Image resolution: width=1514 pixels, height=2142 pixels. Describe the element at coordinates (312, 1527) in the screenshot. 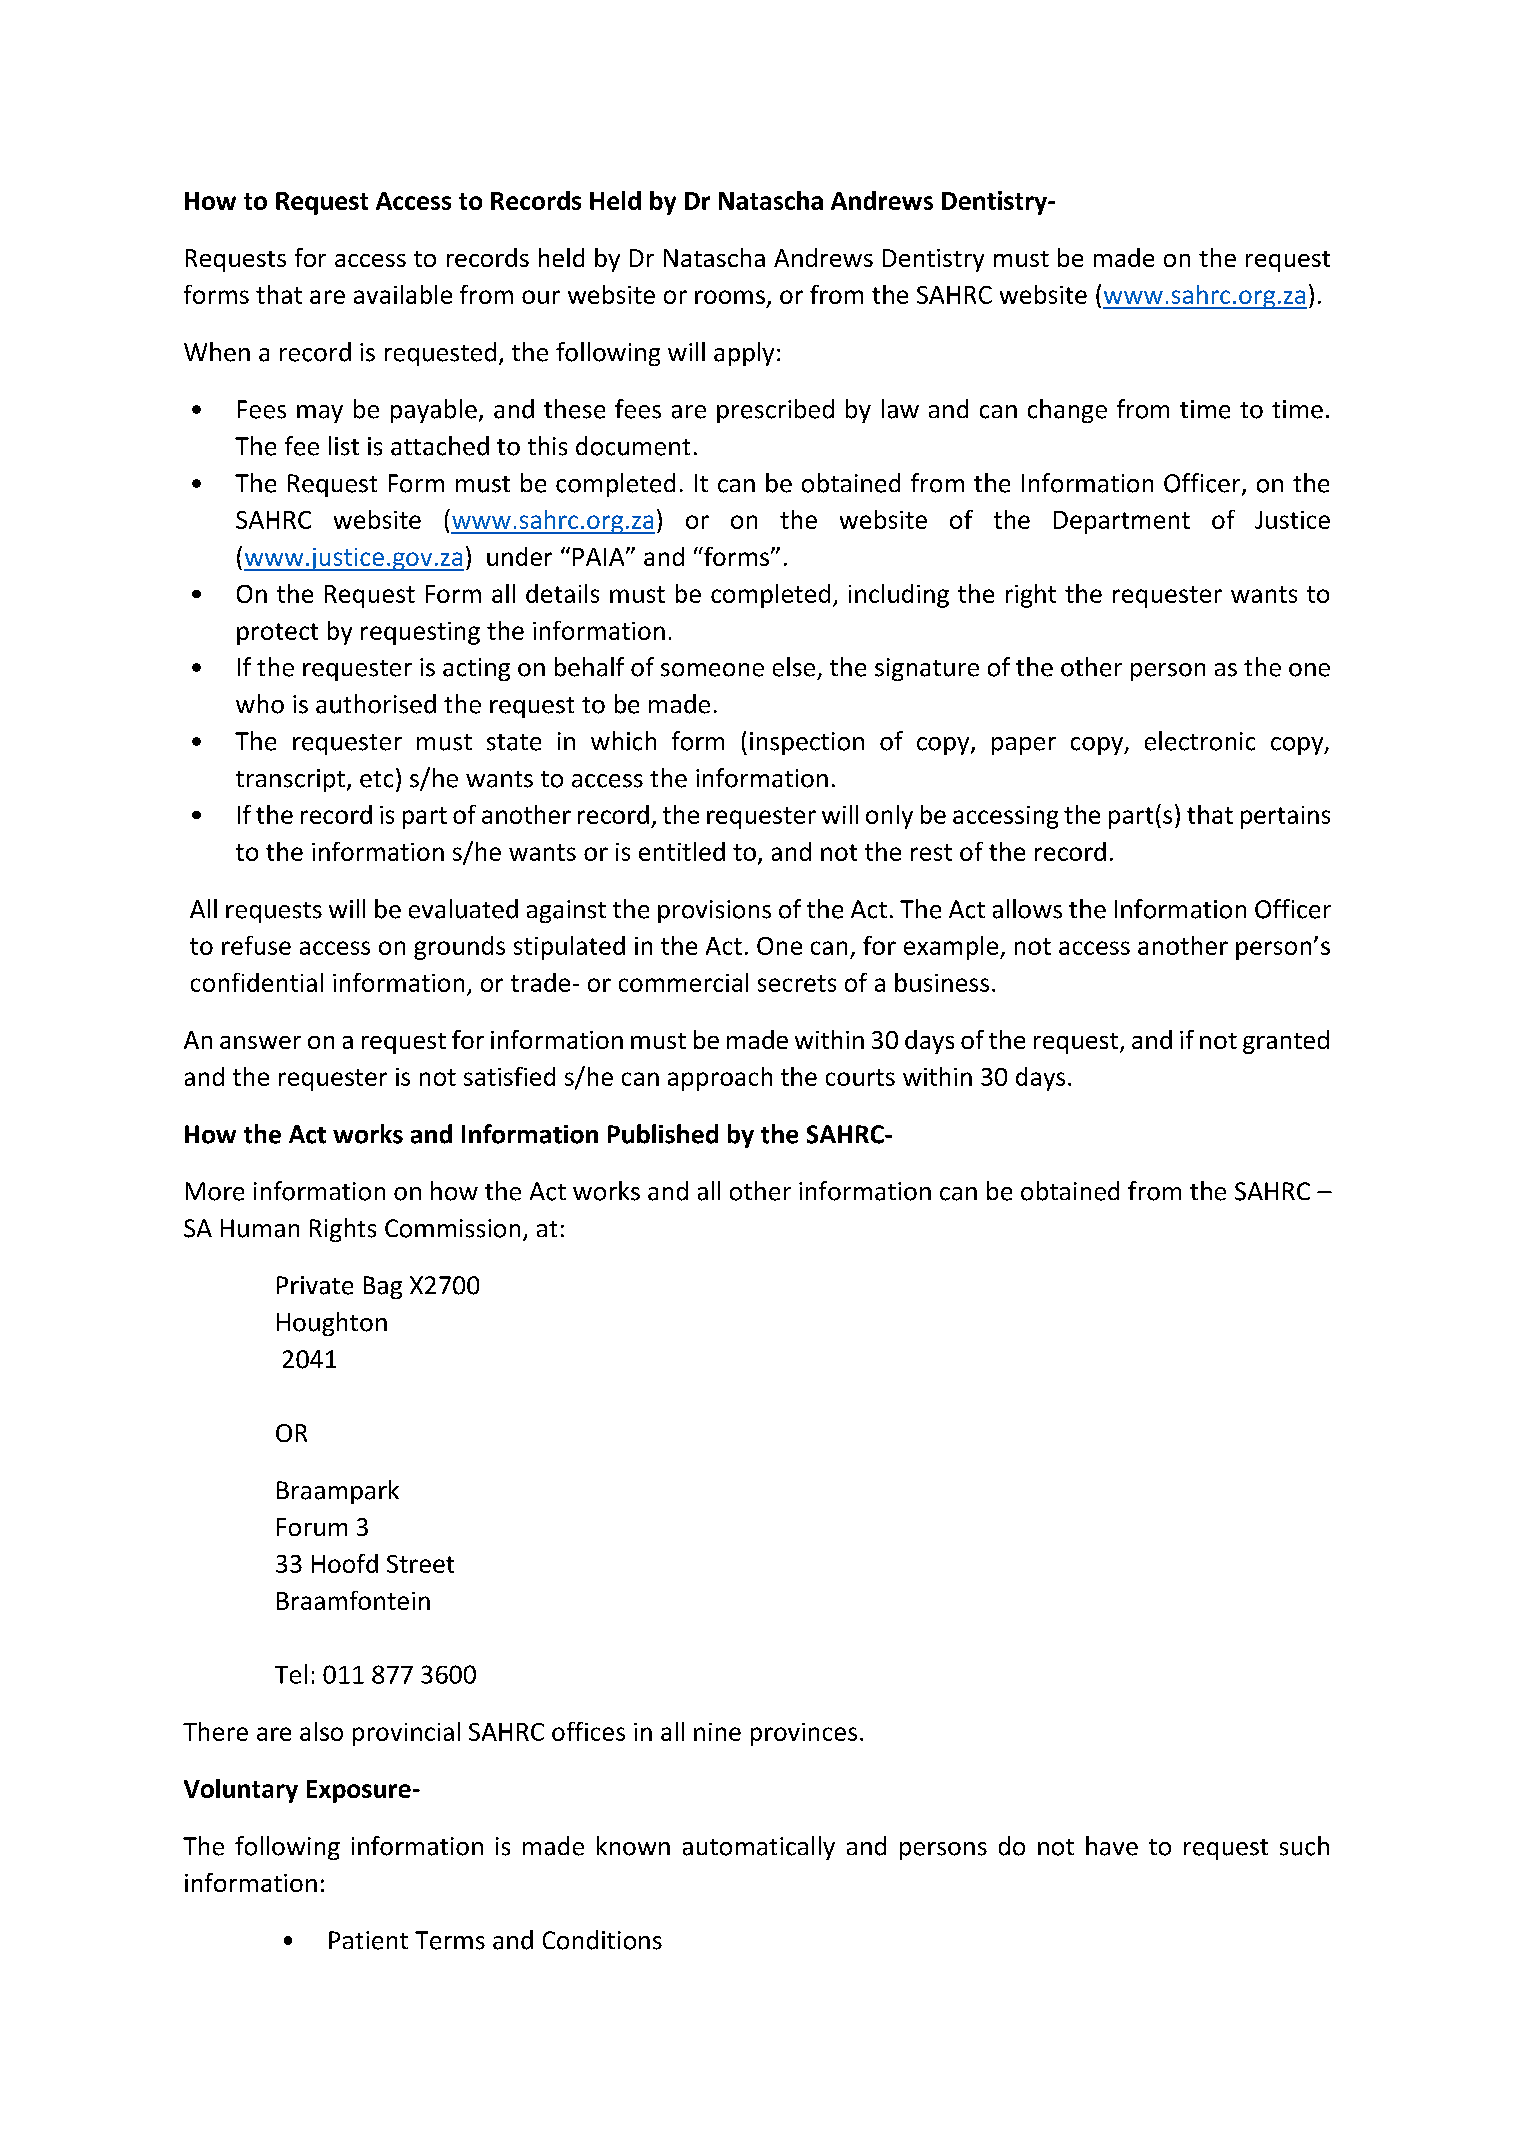

I see `Forum` at that location.
